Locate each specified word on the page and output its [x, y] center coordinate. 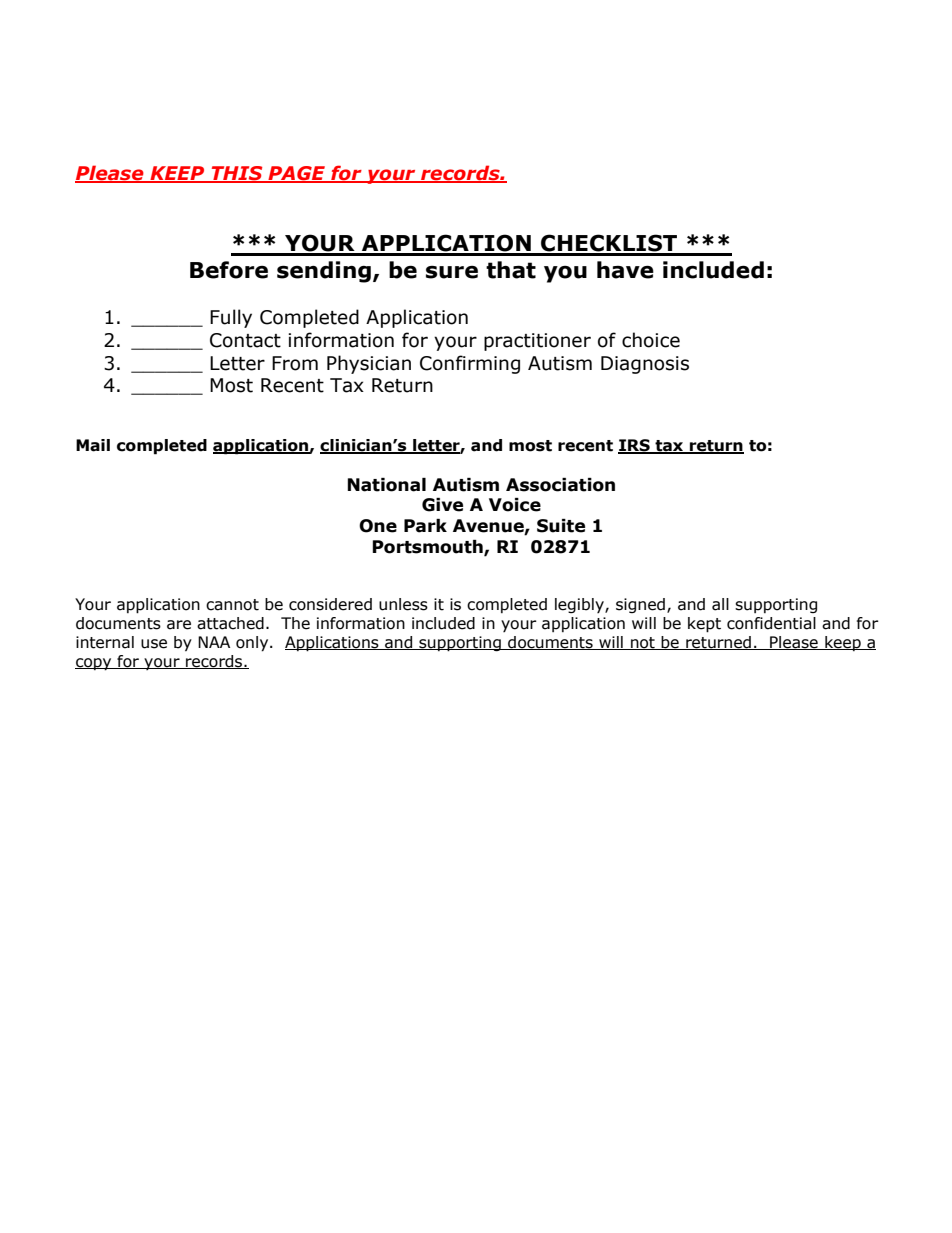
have [625, 270]
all [720, 604]
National [386, 485]
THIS [237, 174]
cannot [232, 605]
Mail [93, 445]
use [154, 644]
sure [452, 272]
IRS [635, 446]
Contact [245, 340]
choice [651, 340]
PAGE [297, 174]
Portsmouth [428, 548]
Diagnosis [645, 365]
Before [229, 270]
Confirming [470, 364]
